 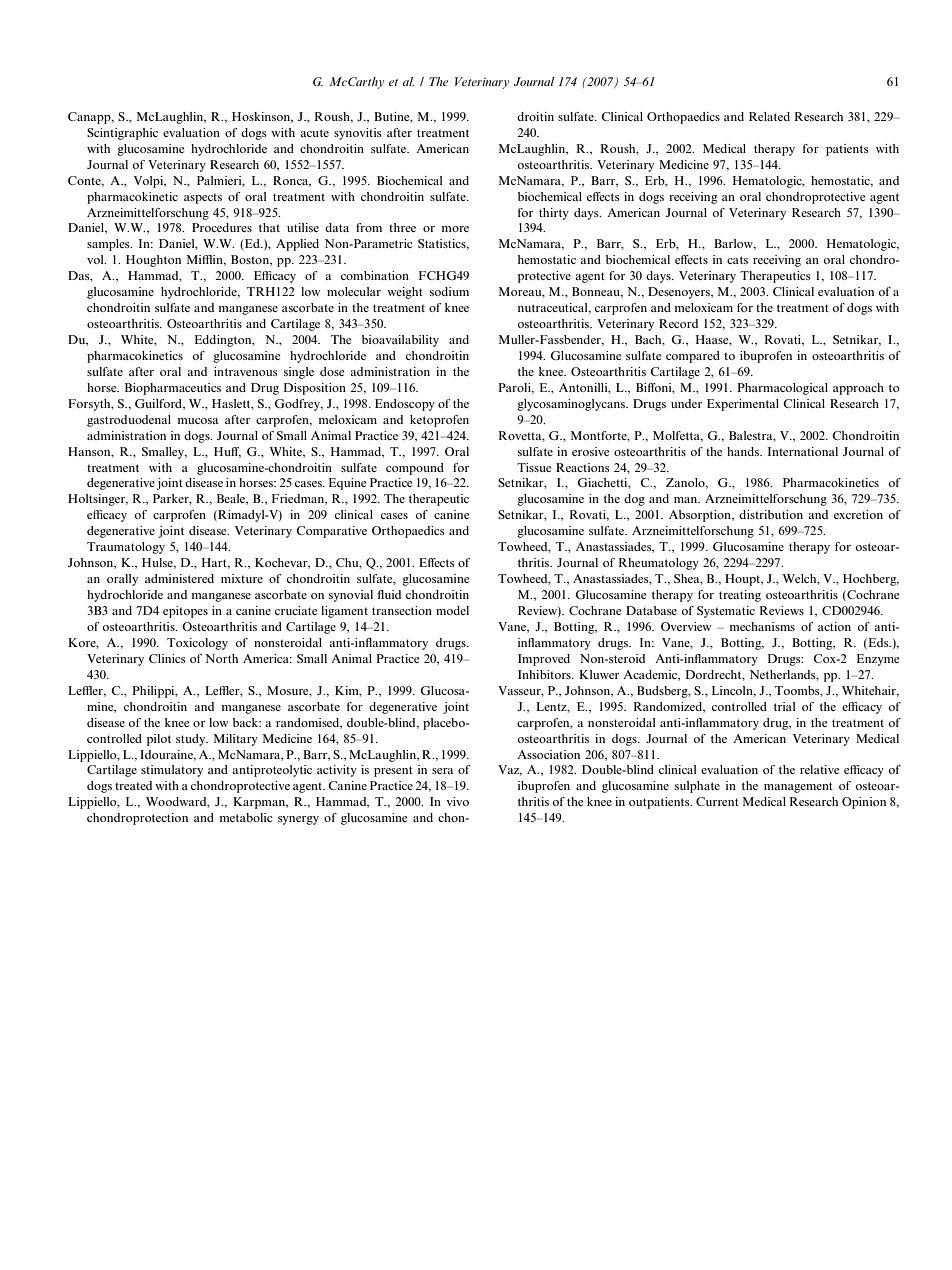 I want to click on bioavailability, so click(x=400, y=341).
